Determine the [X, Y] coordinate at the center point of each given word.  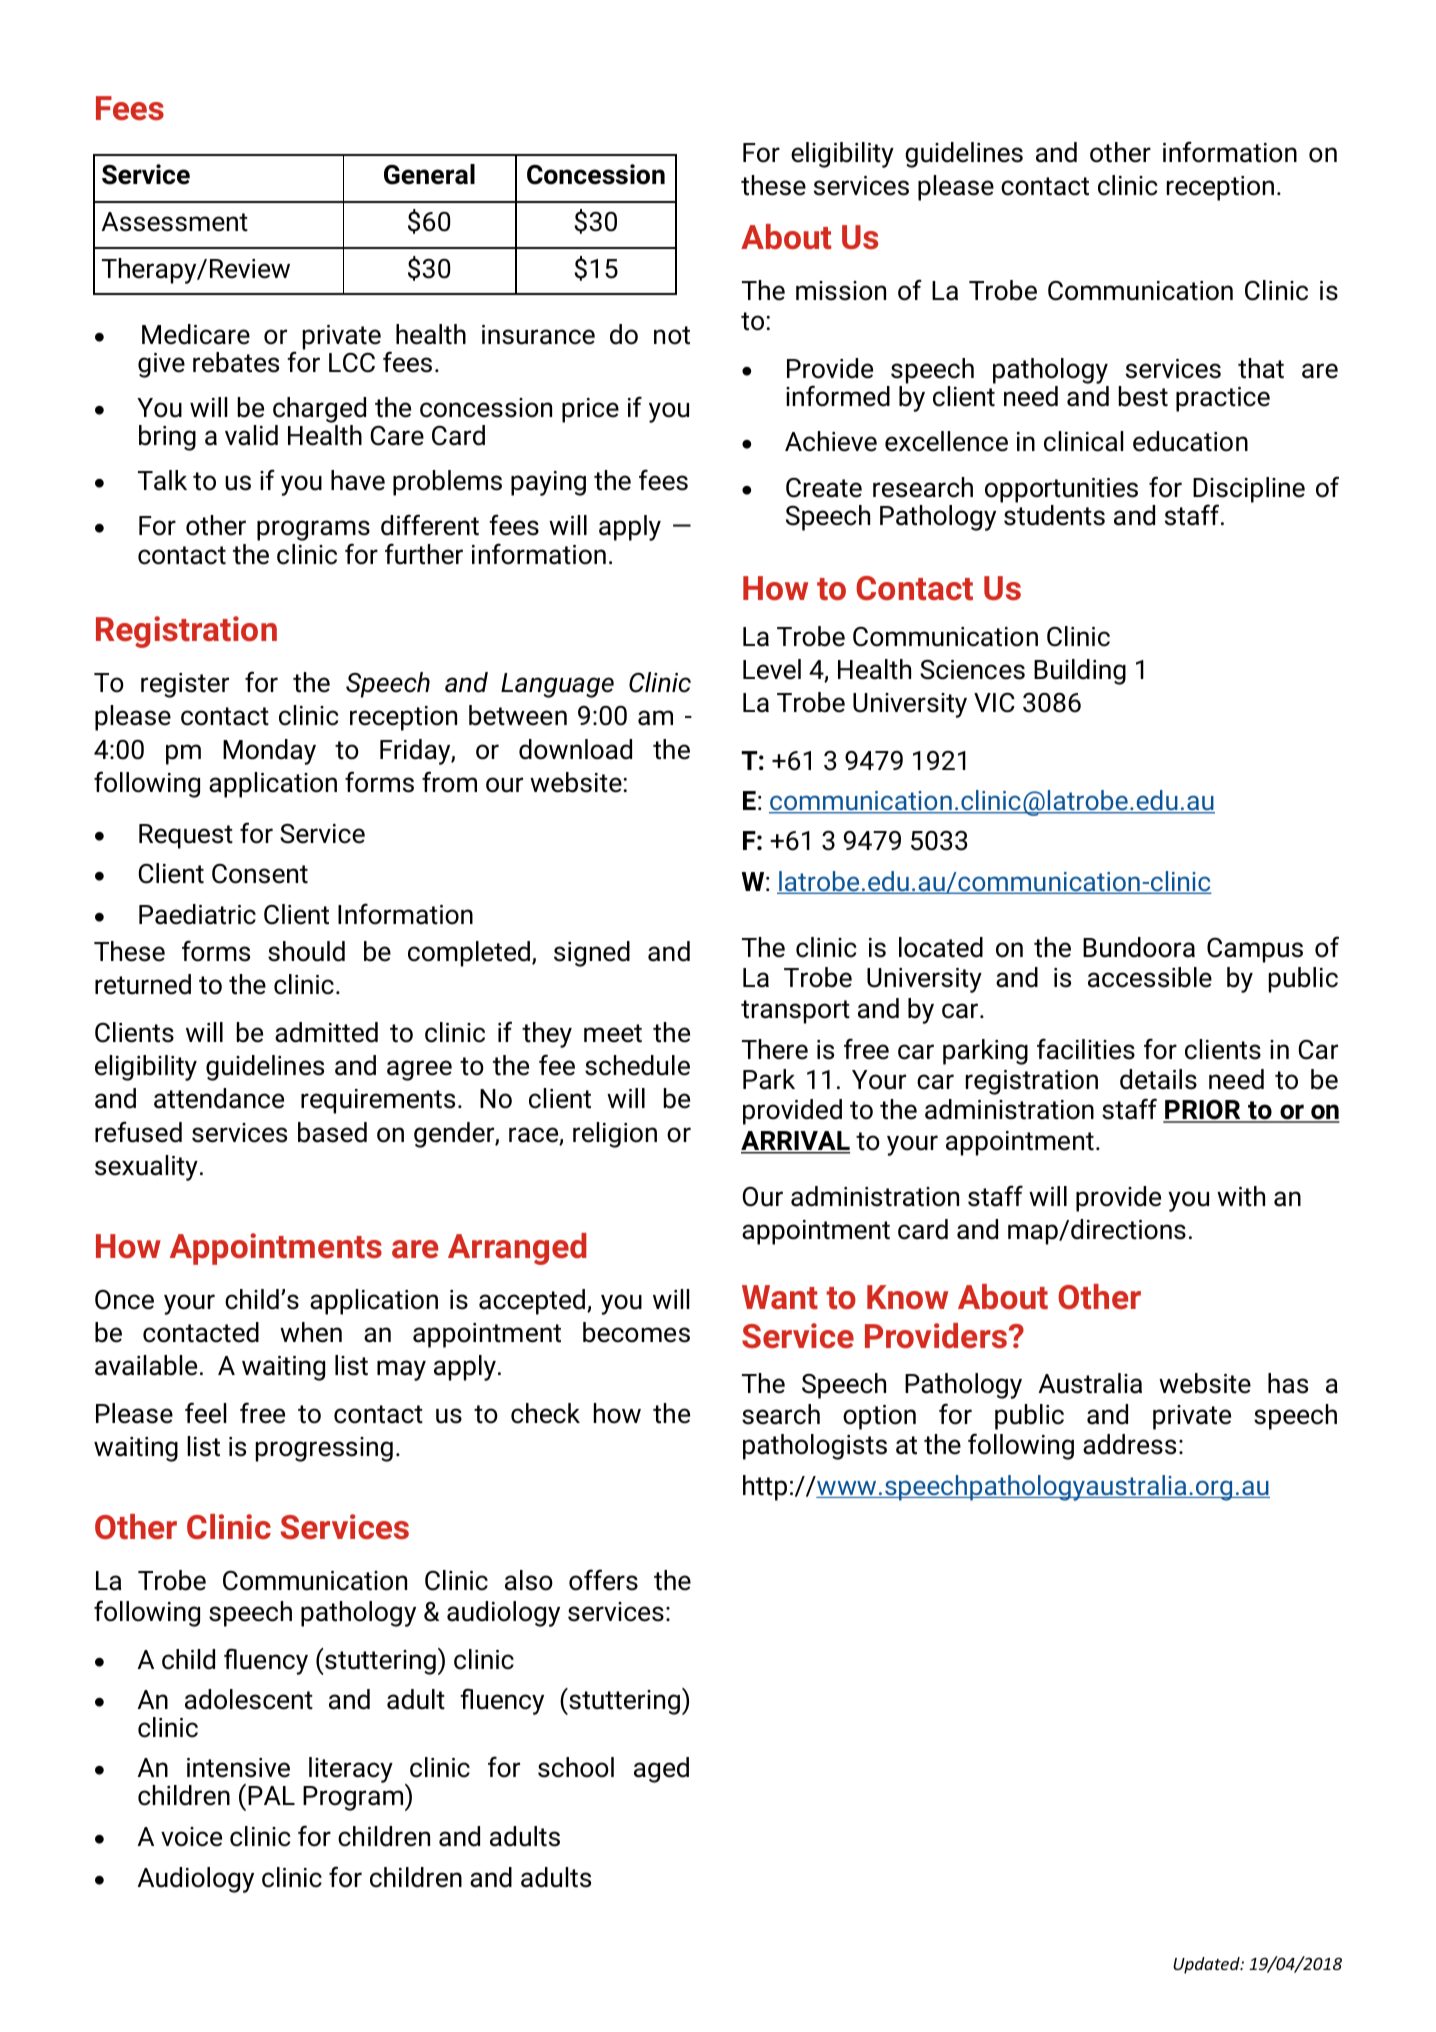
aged [661, 1770]
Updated [1207, 1965]
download [575, 749]
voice [191, 1837]
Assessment [175, 222]
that [1261, 368]
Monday [269, 752]
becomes [636, 1332]
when [311, 1332]
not [672, 335]
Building [1080, 672]
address [1129, 1444]
